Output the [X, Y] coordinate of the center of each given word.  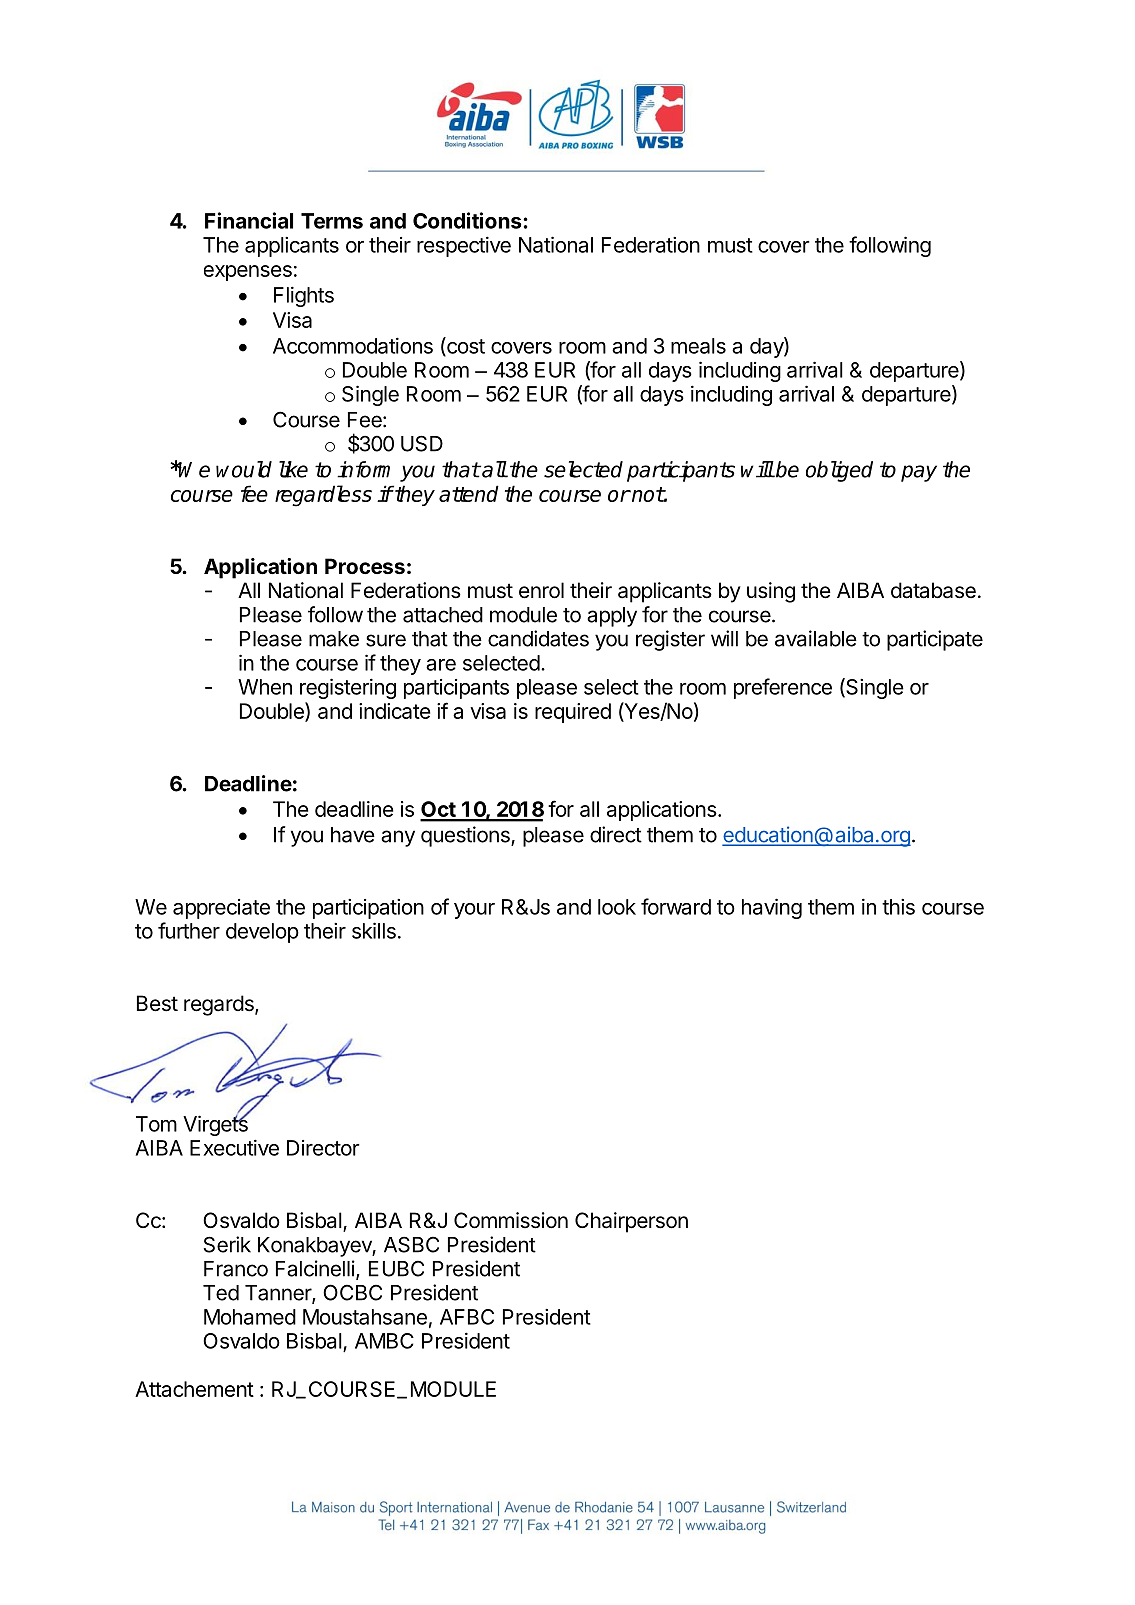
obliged [839, 471]
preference [783, 688]
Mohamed [250, 1317]
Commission [511, 1220]
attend [469, 493]
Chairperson [631, 1222]
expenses [248, 273]
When [265, 687]
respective [464, 246]
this [898, 907]
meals [698, 346]
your [474, 911]
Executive [234, 1147]
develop [262, 933]
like [293, 469]
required [573, 713]
